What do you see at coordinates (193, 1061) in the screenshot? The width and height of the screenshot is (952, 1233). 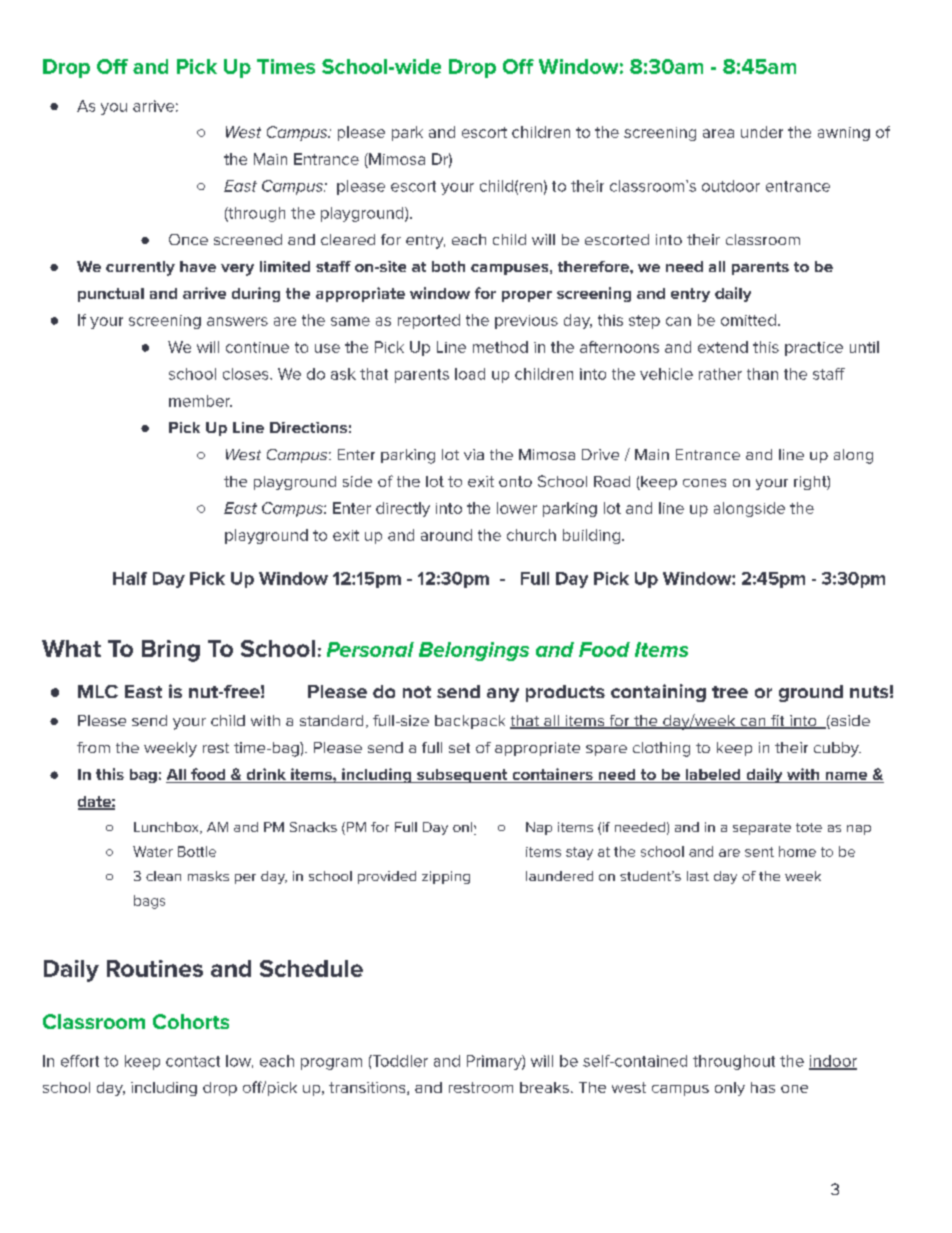 I see `contact` at bounding box center [193, 1061].
